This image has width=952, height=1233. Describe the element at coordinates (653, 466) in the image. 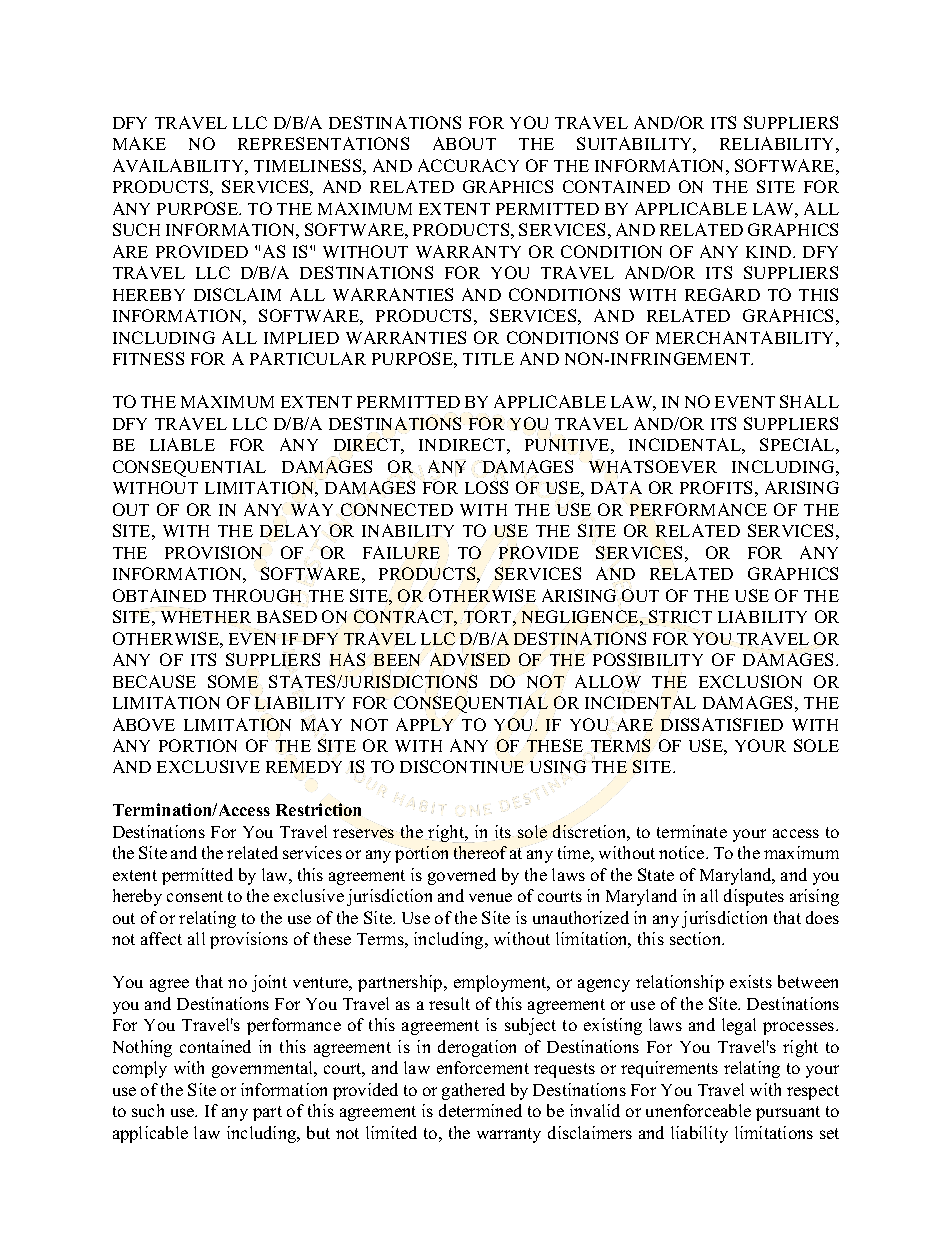

I see `WHATSOEVER` at that location.
